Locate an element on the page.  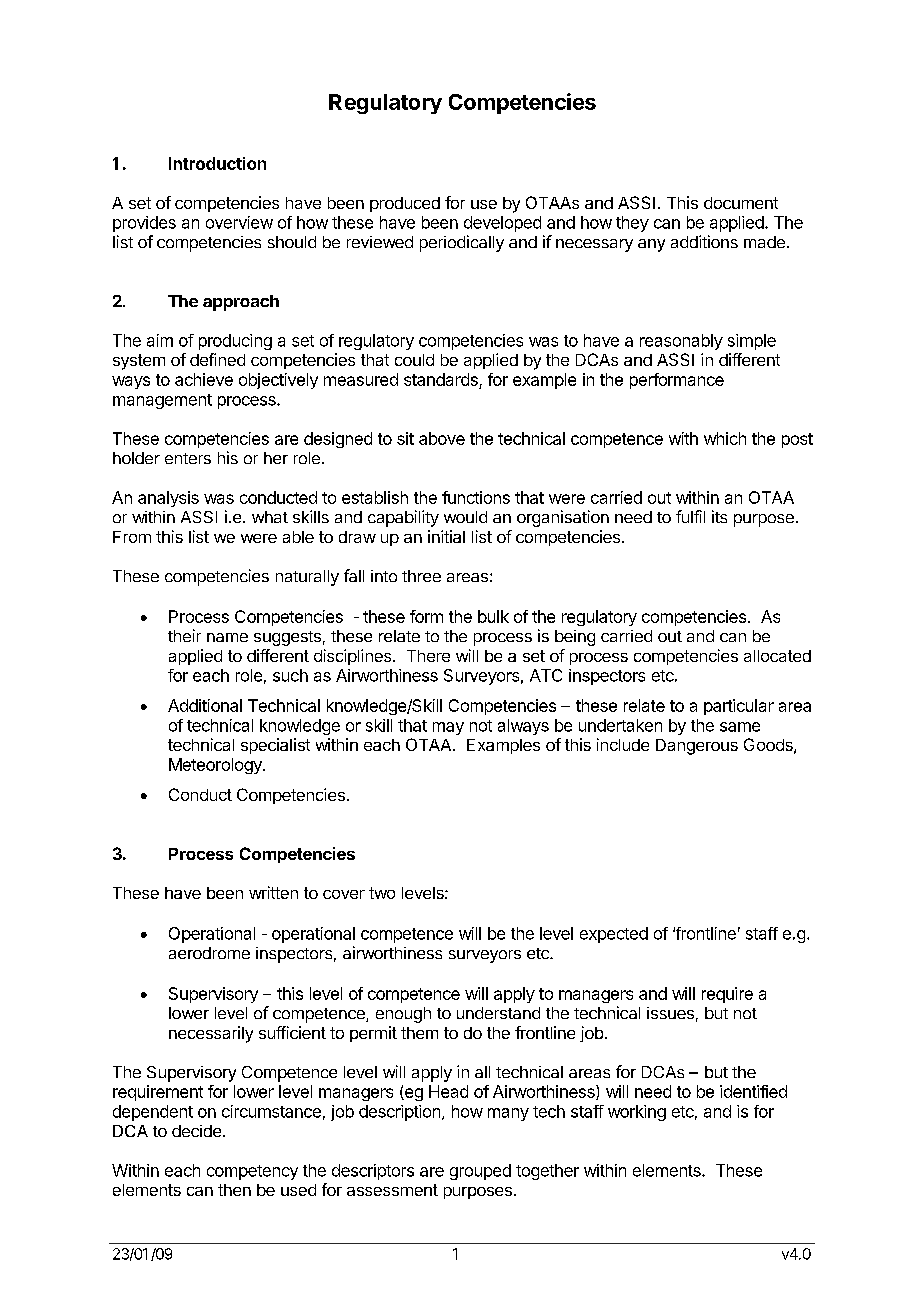
particular is located at coordinates (739, 707).
